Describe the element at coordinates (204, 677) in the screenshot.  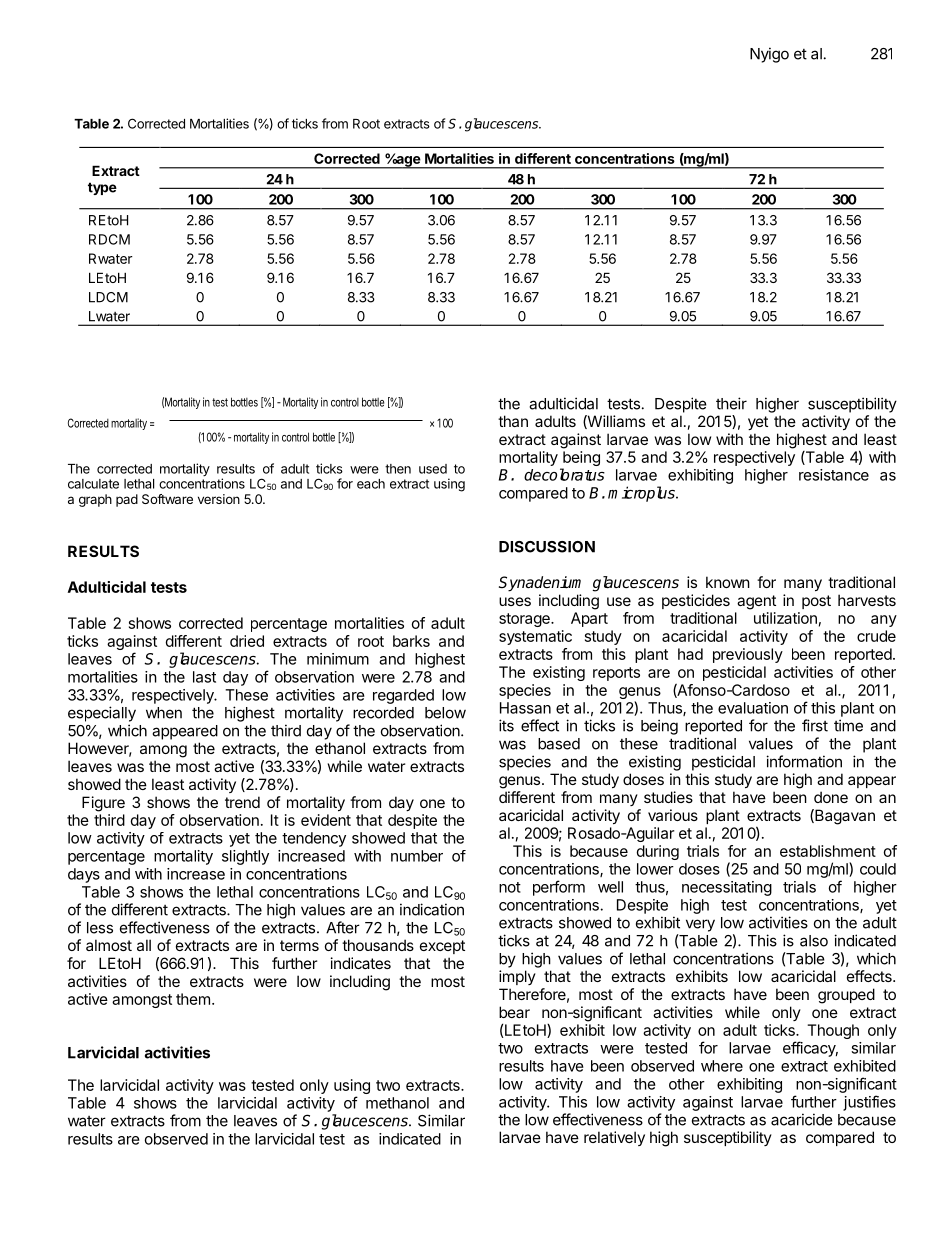
I see `last` at that location.
